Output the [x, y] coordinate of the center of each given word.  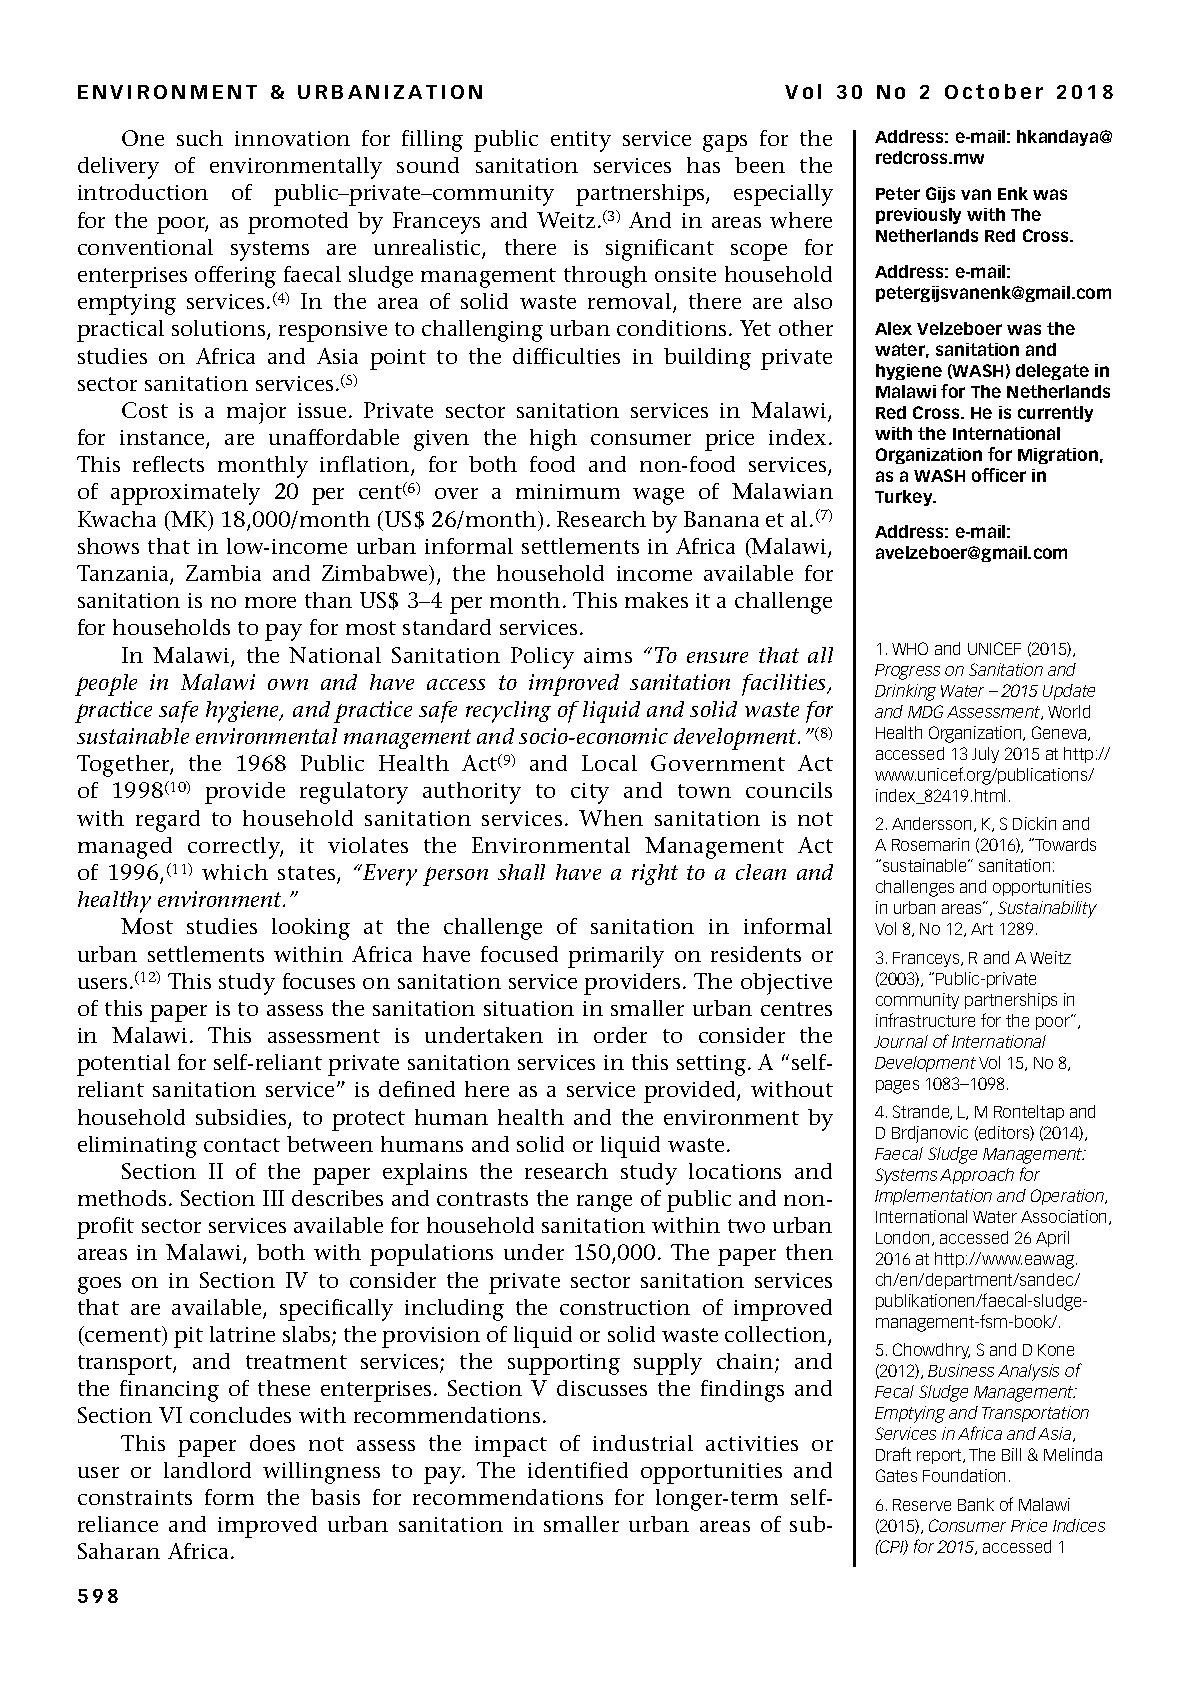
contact [242, 1145]
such [200, 138]
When [611, 818]
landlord [207, 1470]
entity [581, 141]
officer [999, 475]
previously [918, 216]
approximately [185, 494]
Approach [977, 1176]
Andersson [931, 823]
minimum [568, 491]
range [604, 1203]
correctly [235, 848]
